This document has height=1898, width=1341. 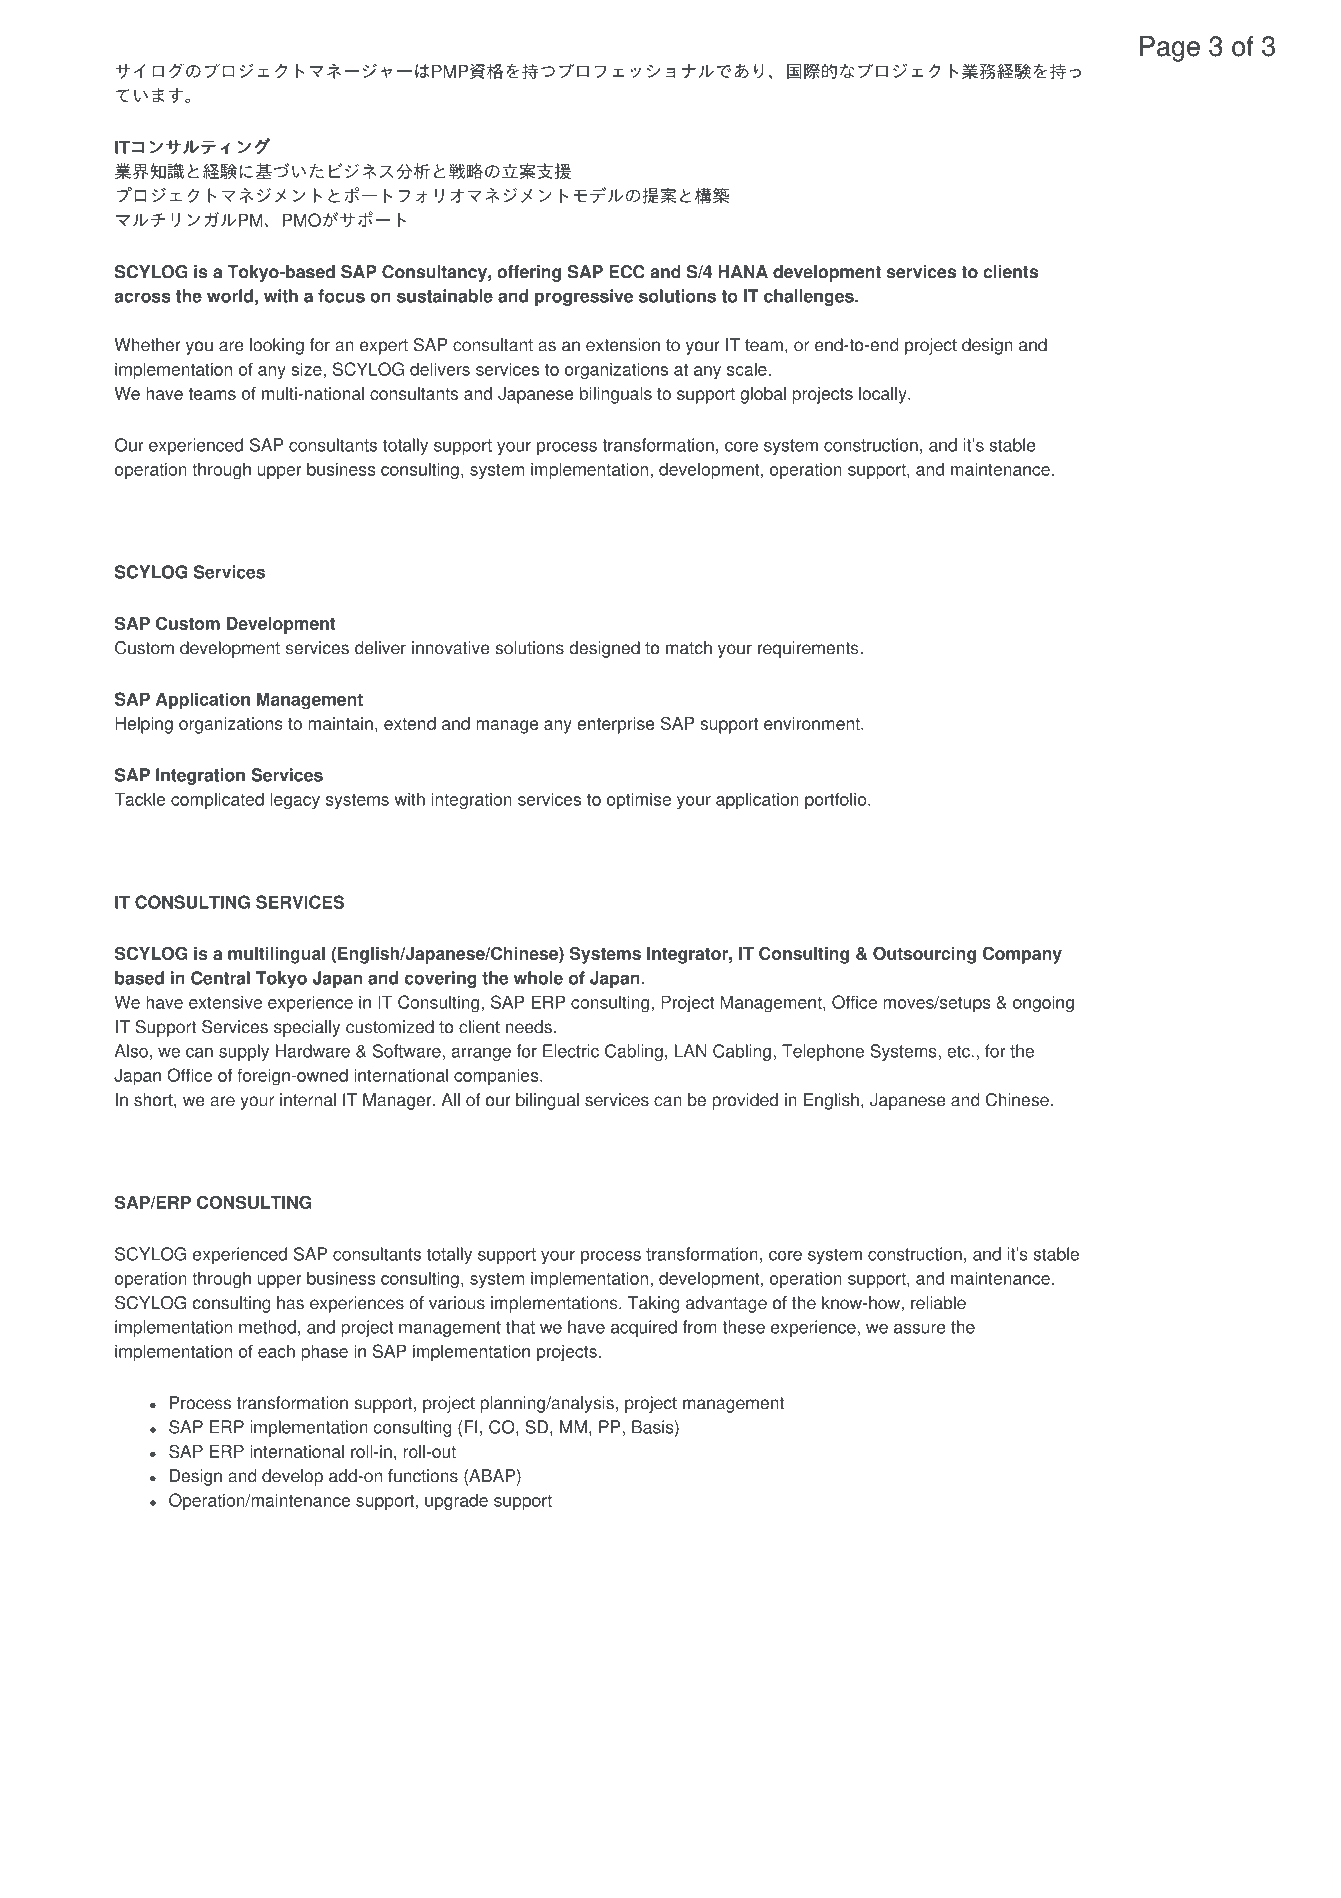 I want to click on provided, so click(x=745, y=1101).
